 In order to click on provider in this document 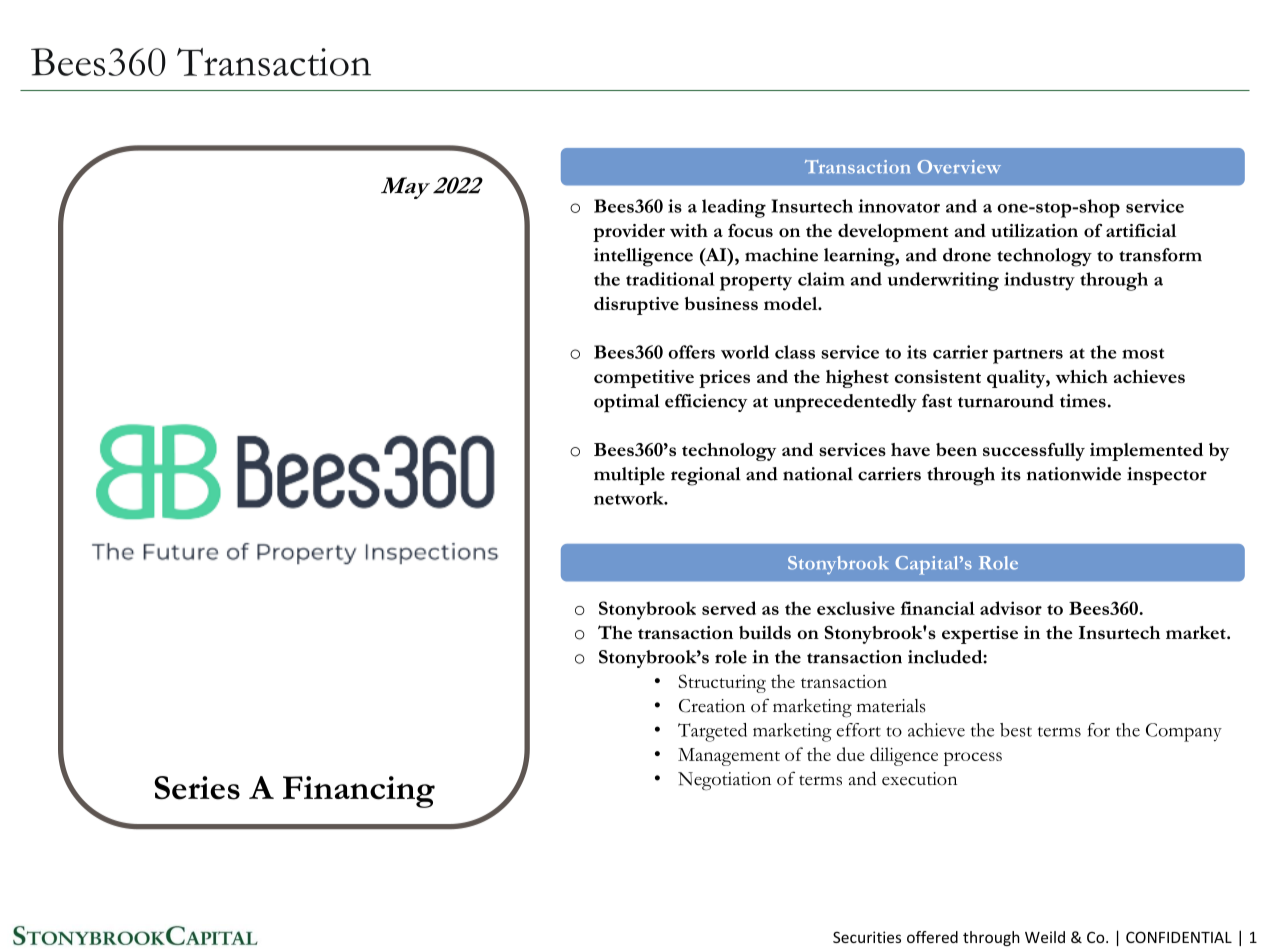, I will do `click(629, 232)`.
